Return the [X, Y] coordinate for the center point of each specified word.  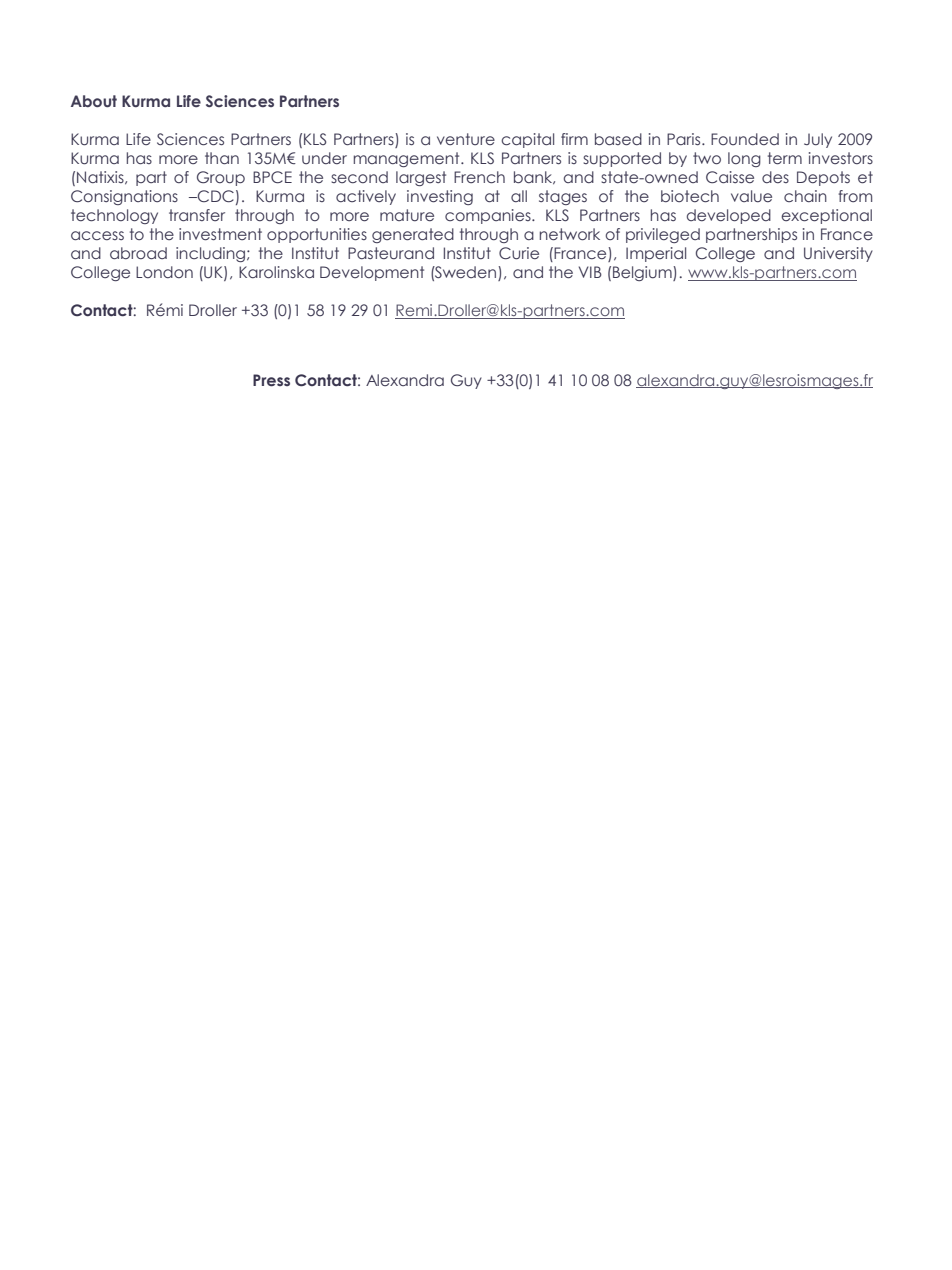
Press [271, 380]
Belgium [643, 273]
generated [413, 235]
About [94, 101]
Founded [745, 139]
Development [372, 273]
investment [220, 234]
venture [466, 139]
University [838, 254]
